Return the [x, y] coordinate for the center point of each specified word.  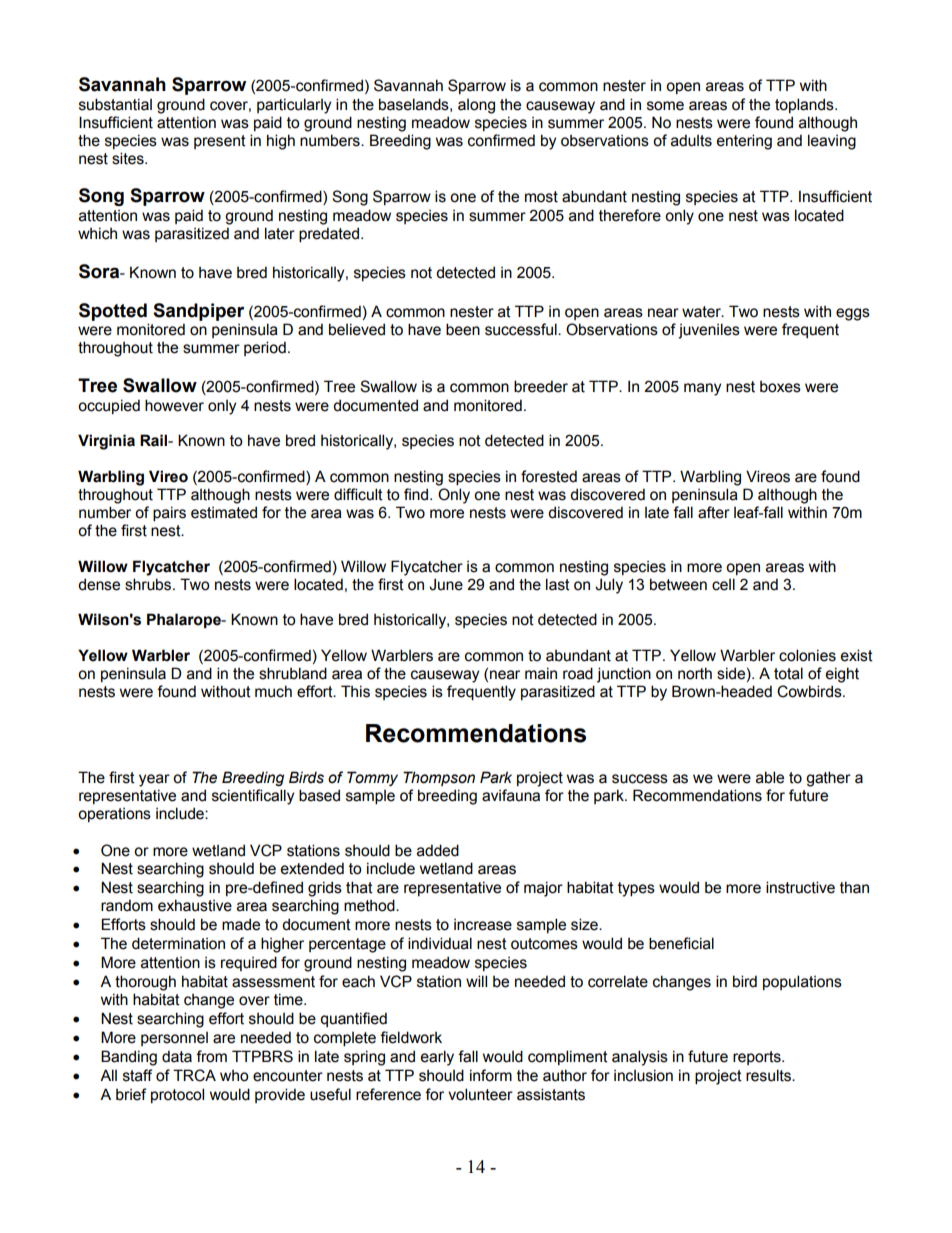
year [154, 780]
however [174, 405]
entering [744, 142]
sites [129, 158]
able [770, 777]
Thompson [439, 778]
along [476, 106]
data [177, 1056]
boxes [780, 387]
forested [549, 476]
